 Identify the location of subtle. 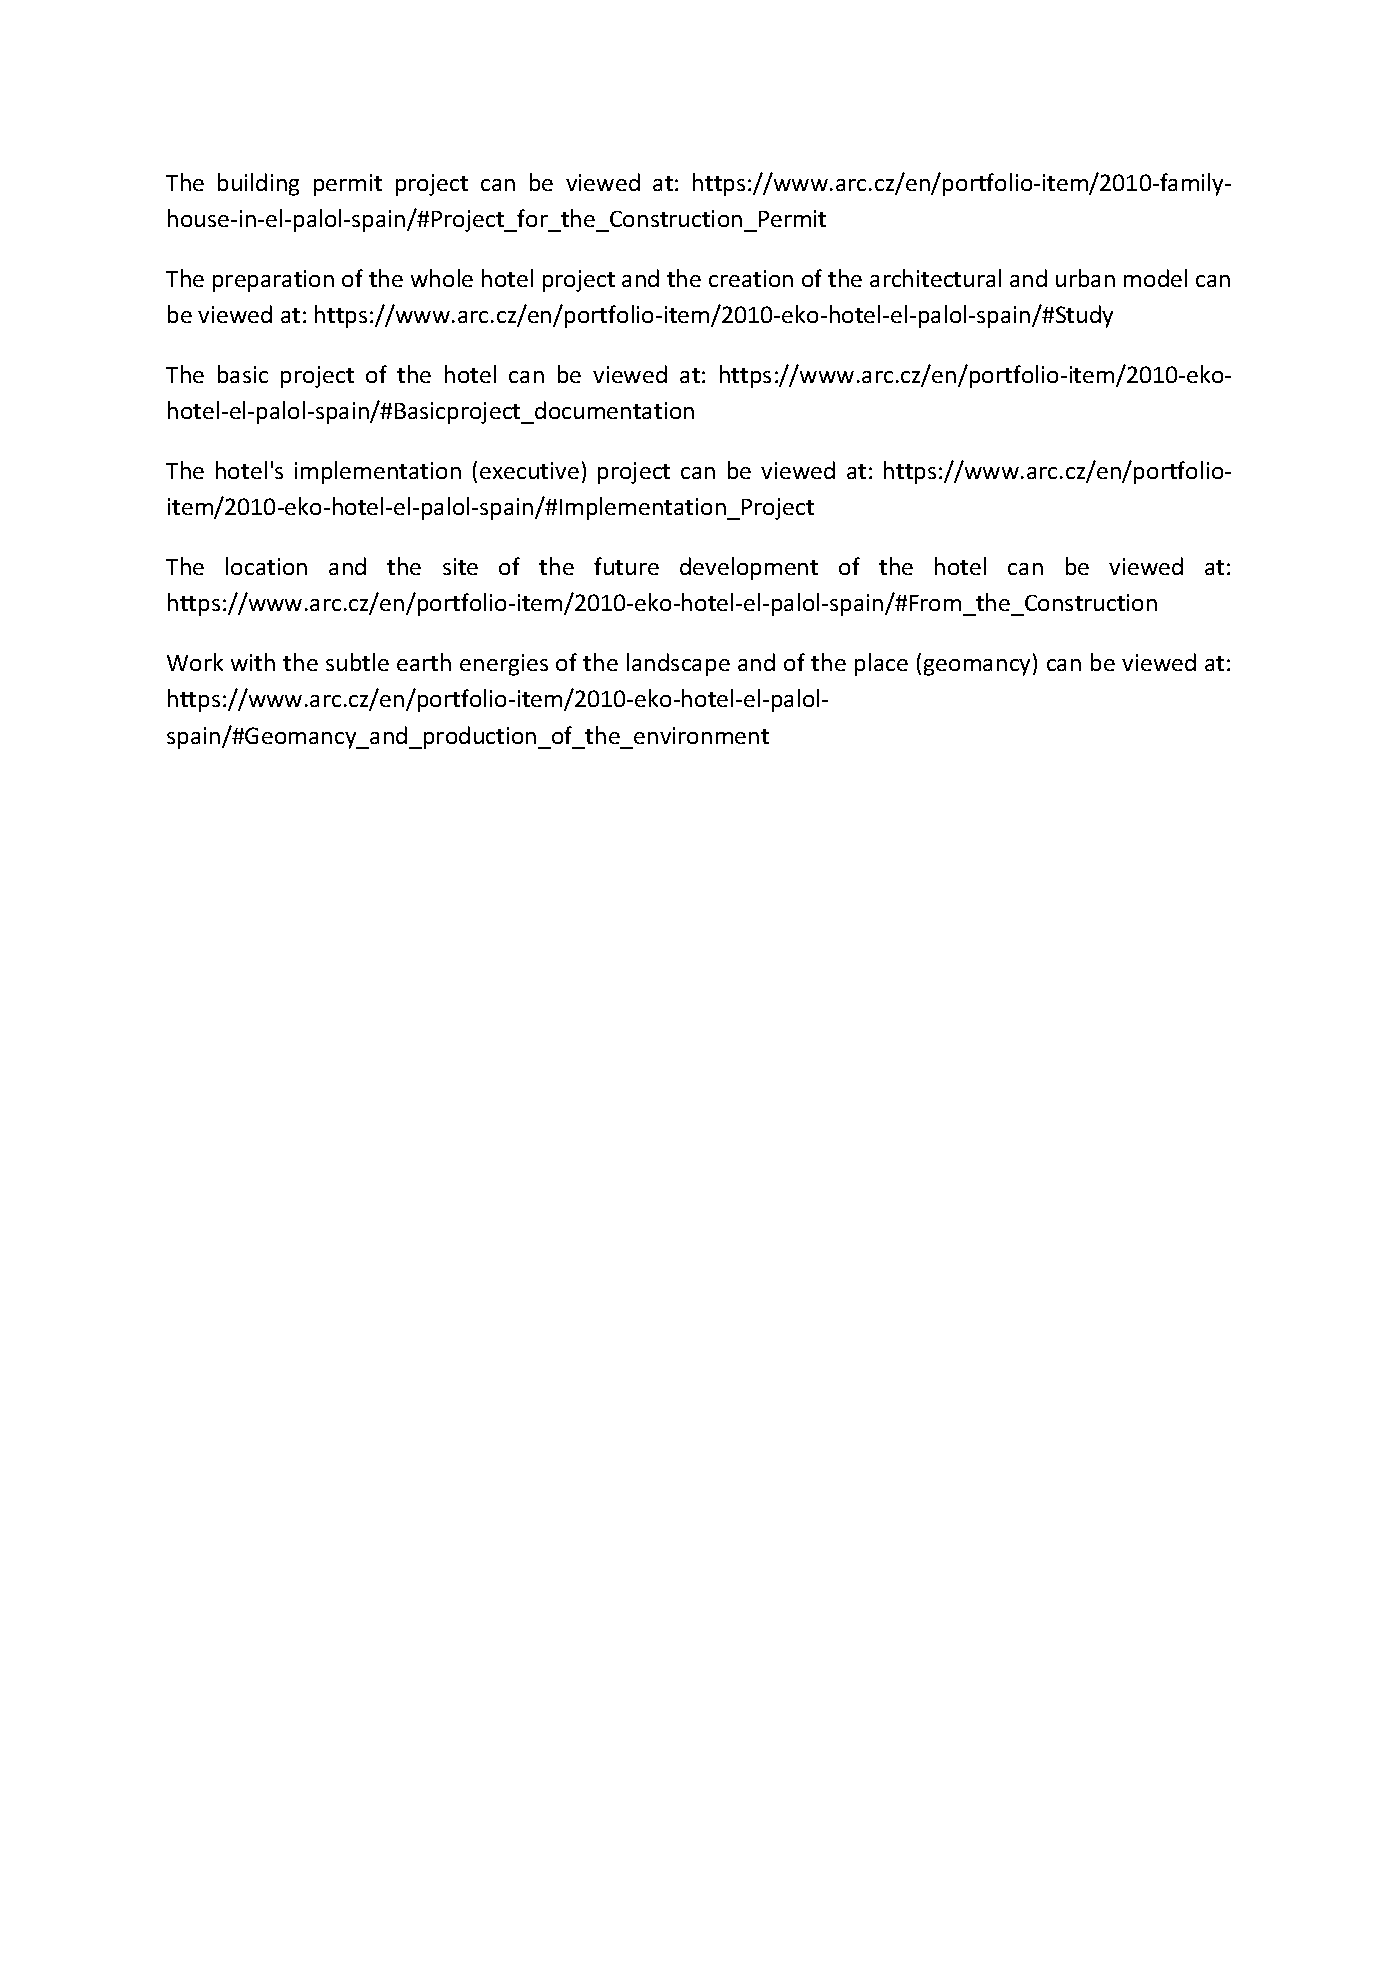
(357, 662).
